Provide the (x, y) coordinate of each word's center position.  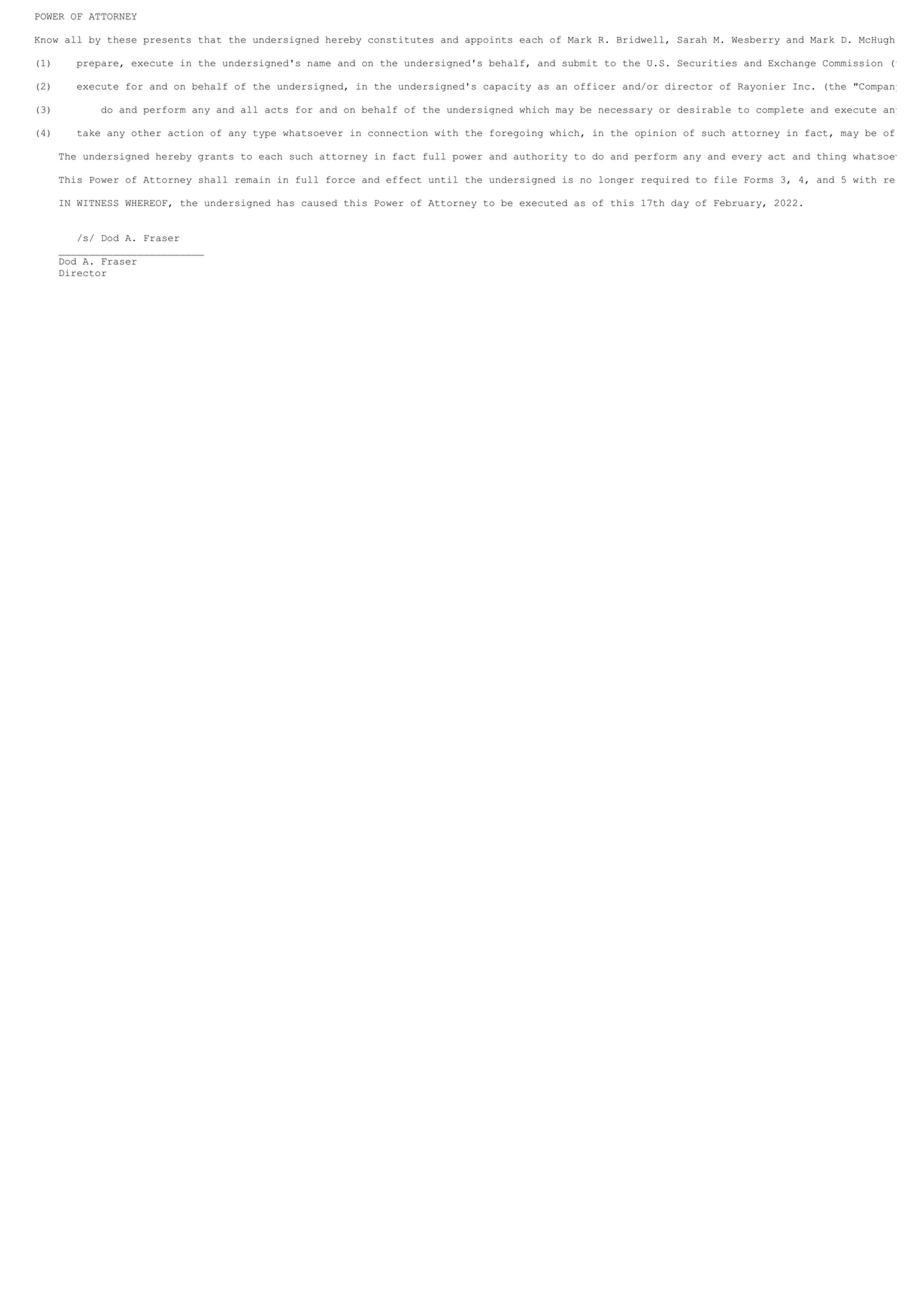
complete (780, 110)
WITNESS (98, 203)
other (146, 133)
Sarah (692, 39)
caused (319, 203)
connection (398, 133)
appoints (488, 40)
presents (167, 41)
